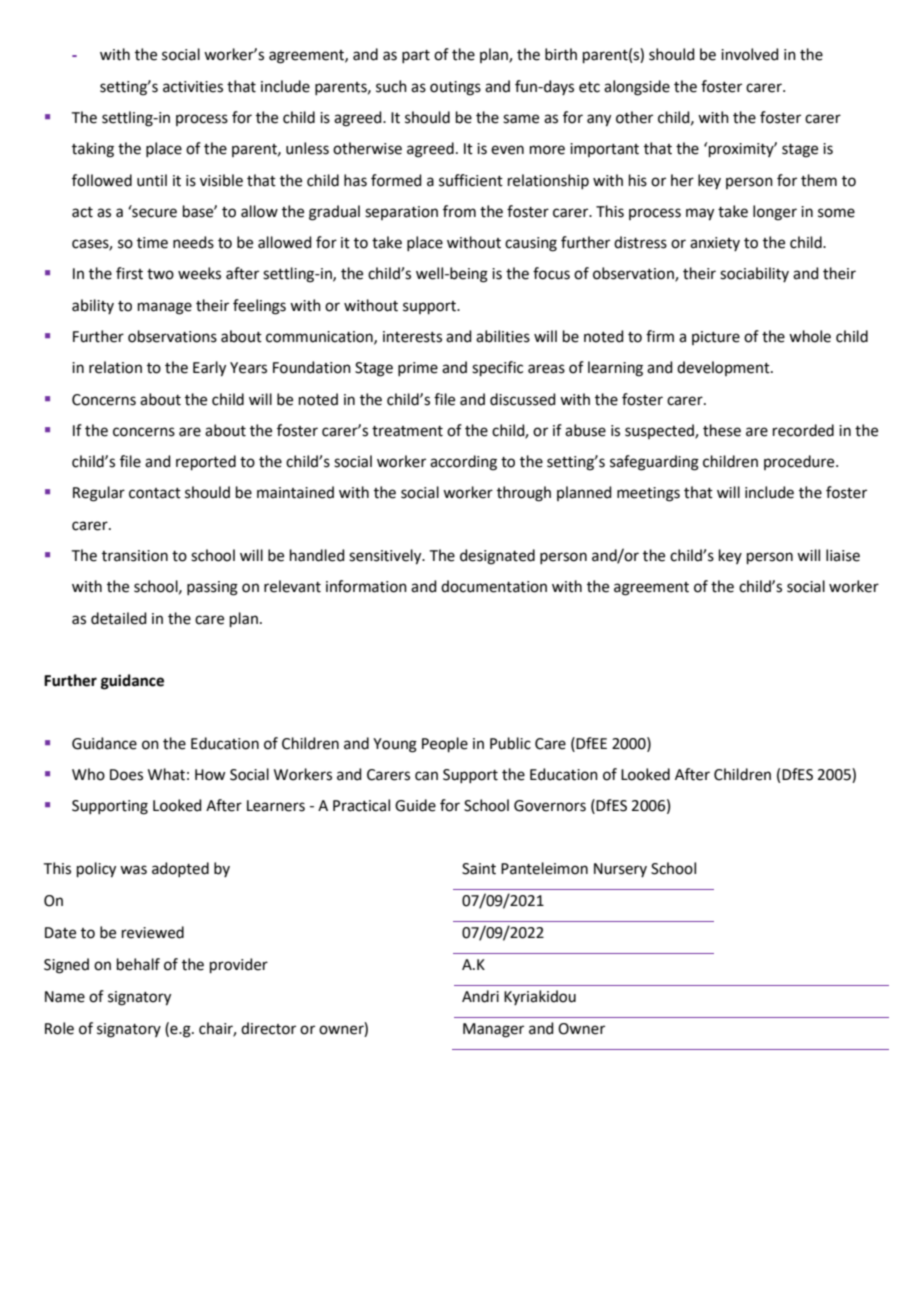  Describe the element at coordinates (138, 964) in the screenshot. I see `behalf` at that location.
